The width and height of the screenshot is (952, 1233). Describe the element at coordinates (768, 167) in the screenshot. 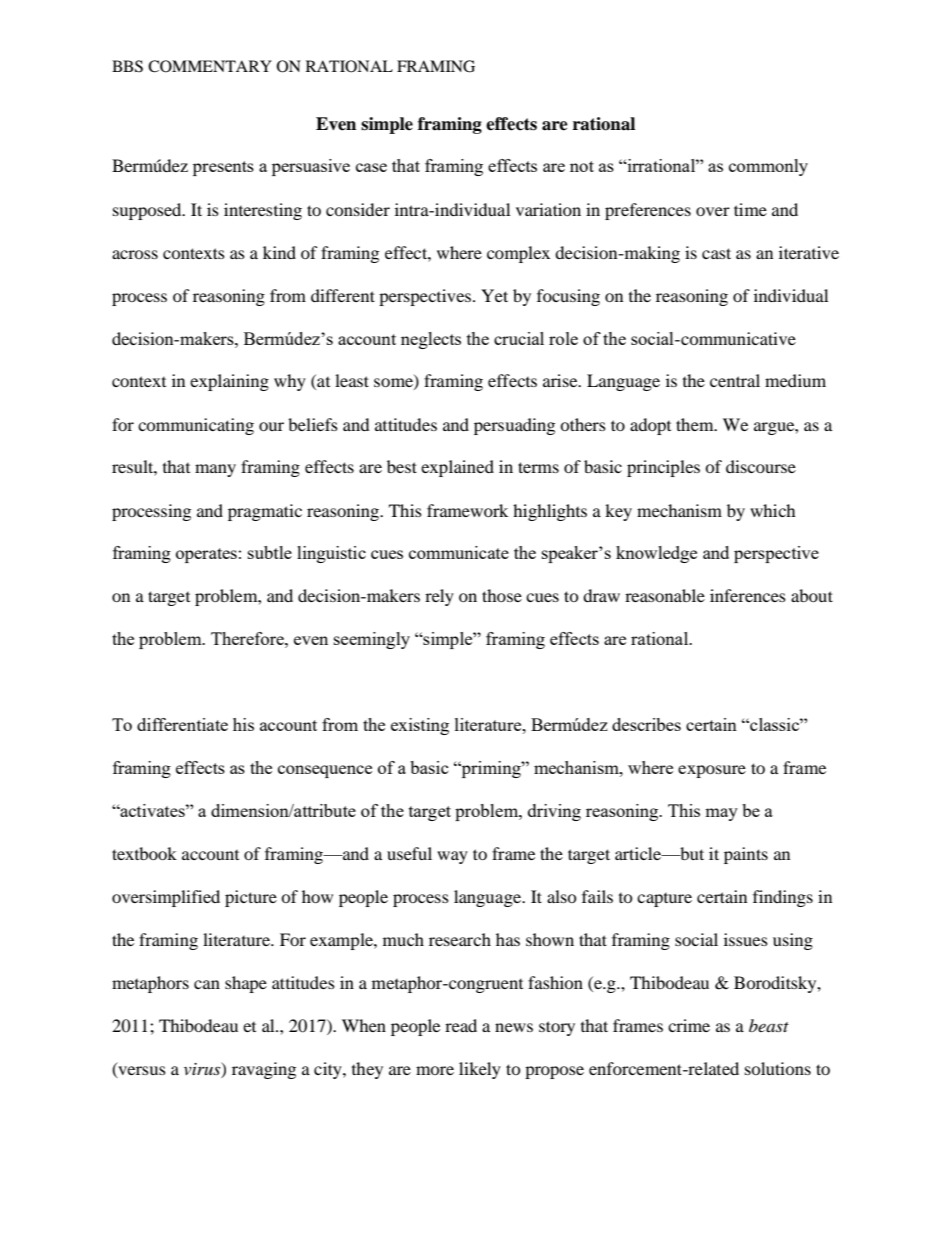

I see `commonly` at that location.
